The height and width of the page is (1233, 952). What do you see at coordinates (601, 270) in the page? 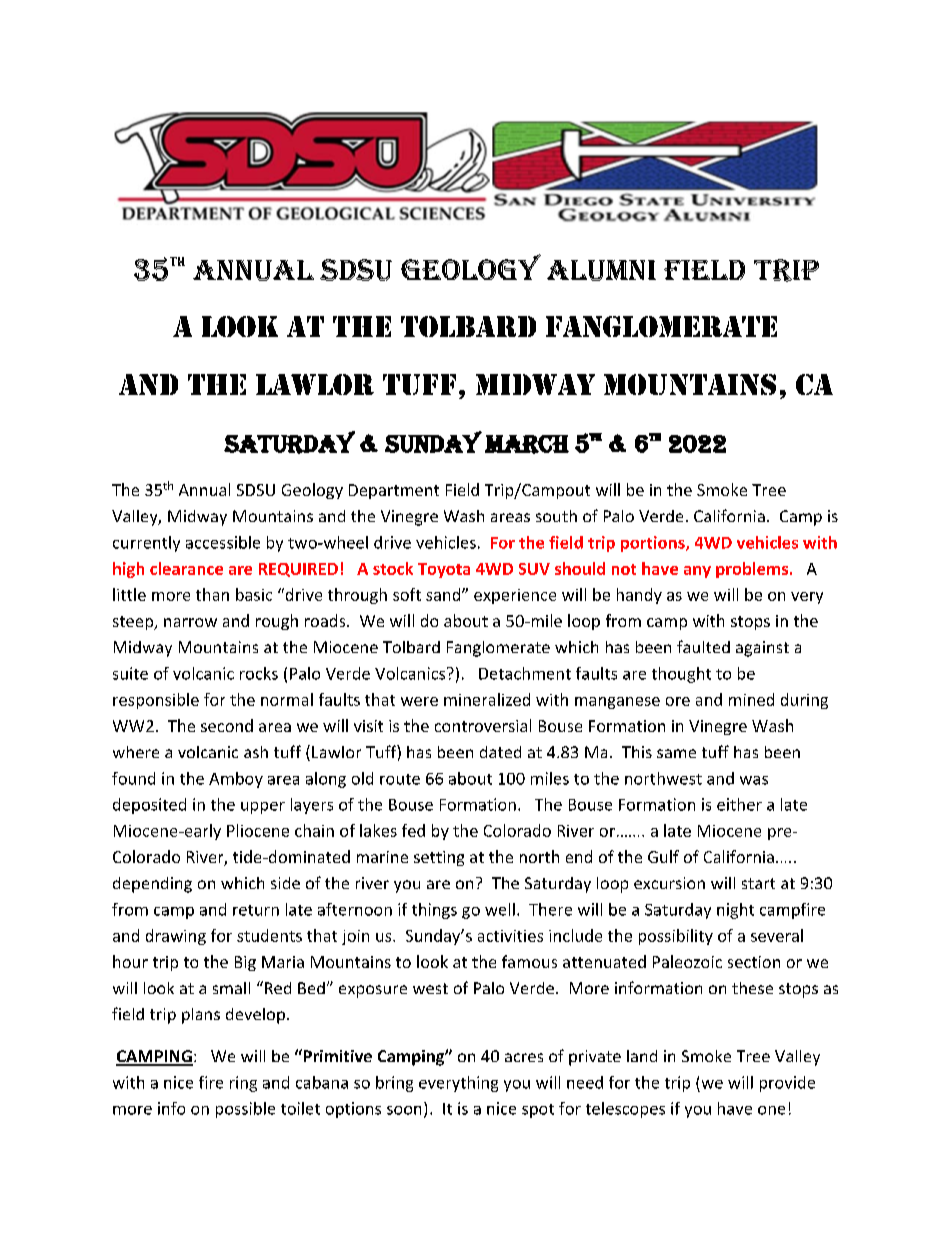
I see `ALUMNI` at bounding box center [601, 270].
